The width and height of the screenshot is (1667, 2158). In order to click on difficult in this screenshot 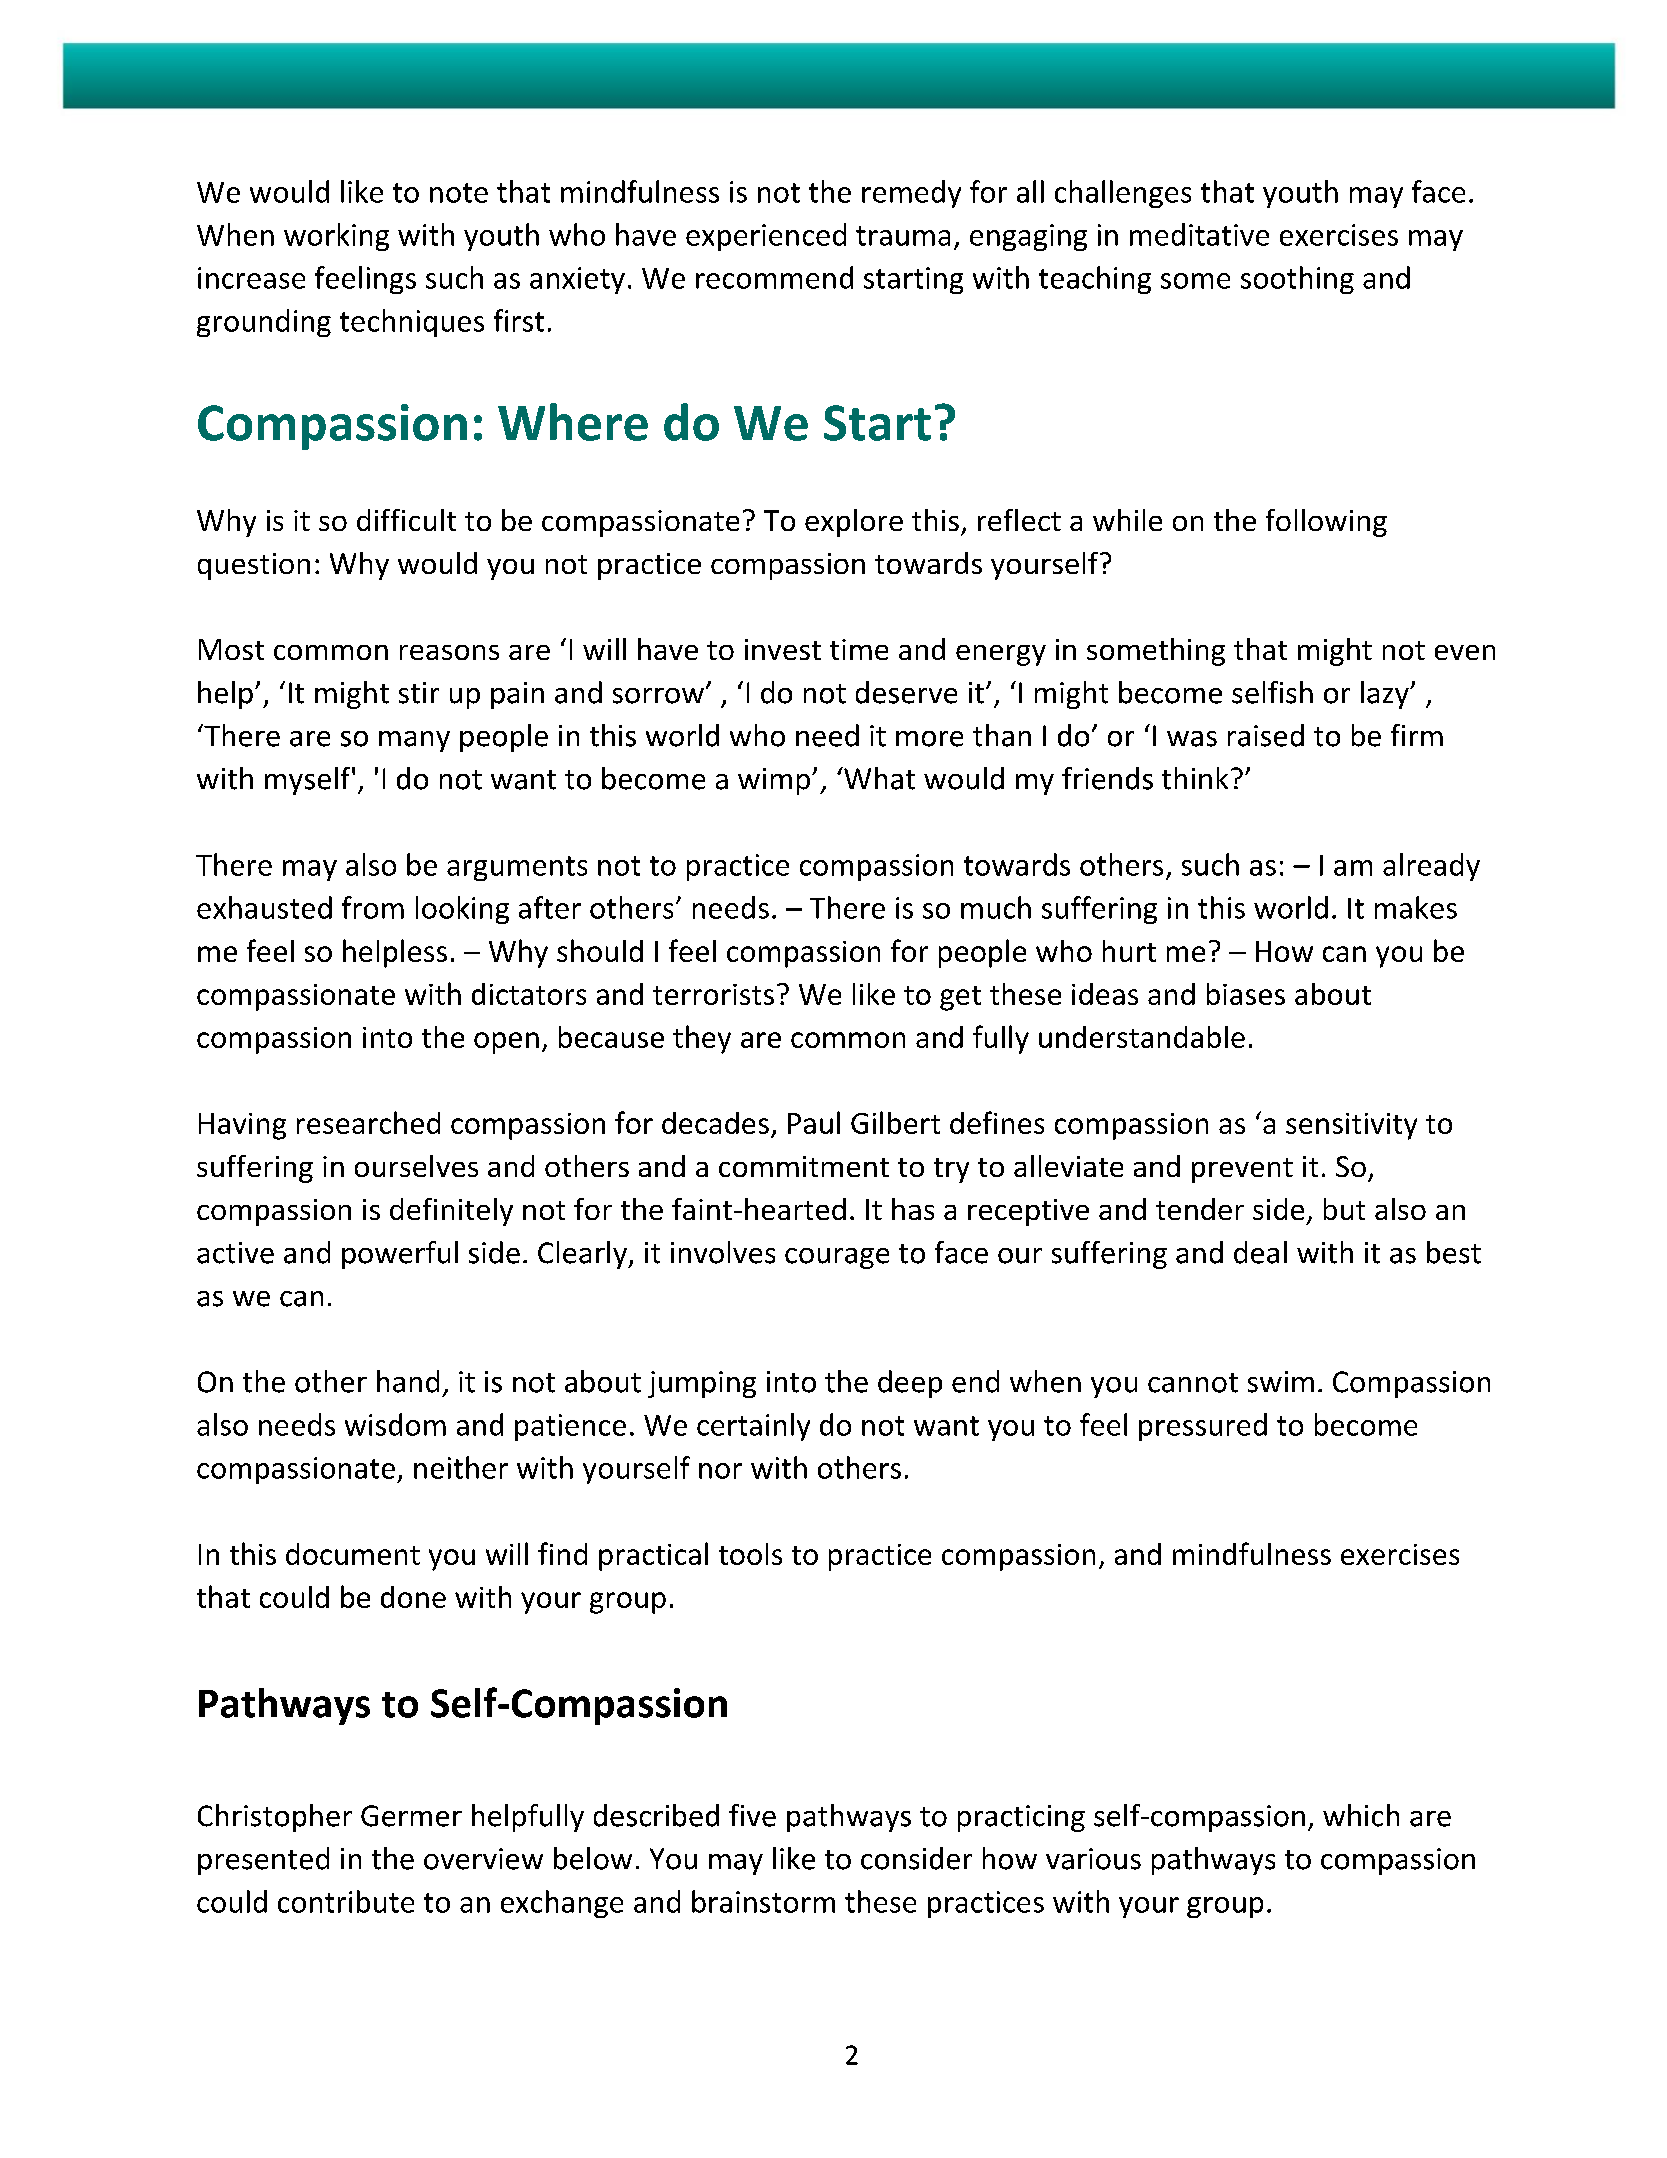, I will do `click(406, 520)`.
